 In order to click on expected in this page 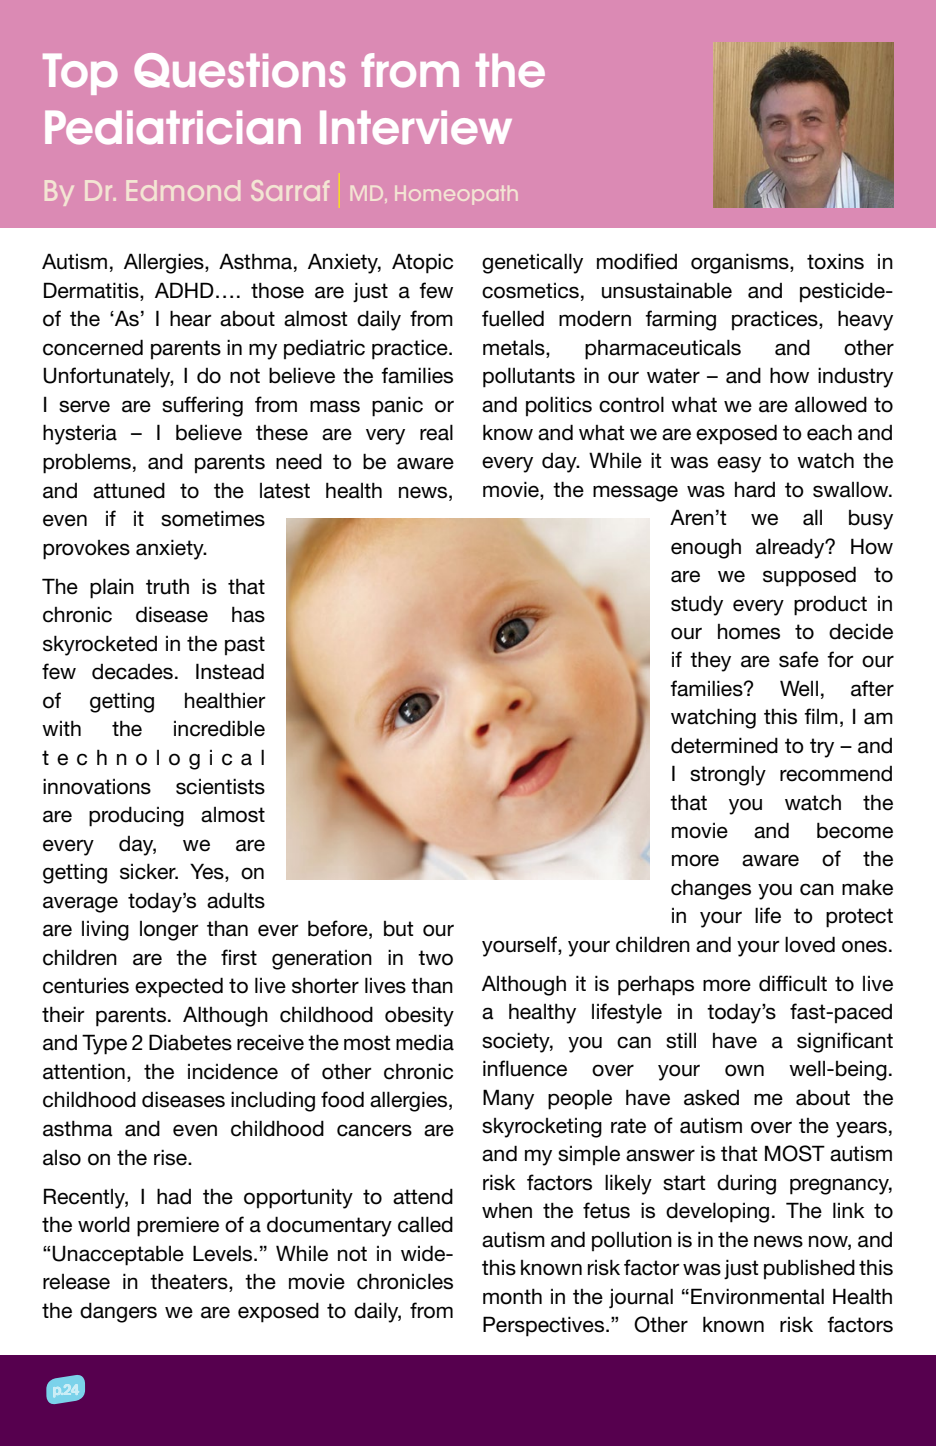, I will do `click(179, 987)`.
